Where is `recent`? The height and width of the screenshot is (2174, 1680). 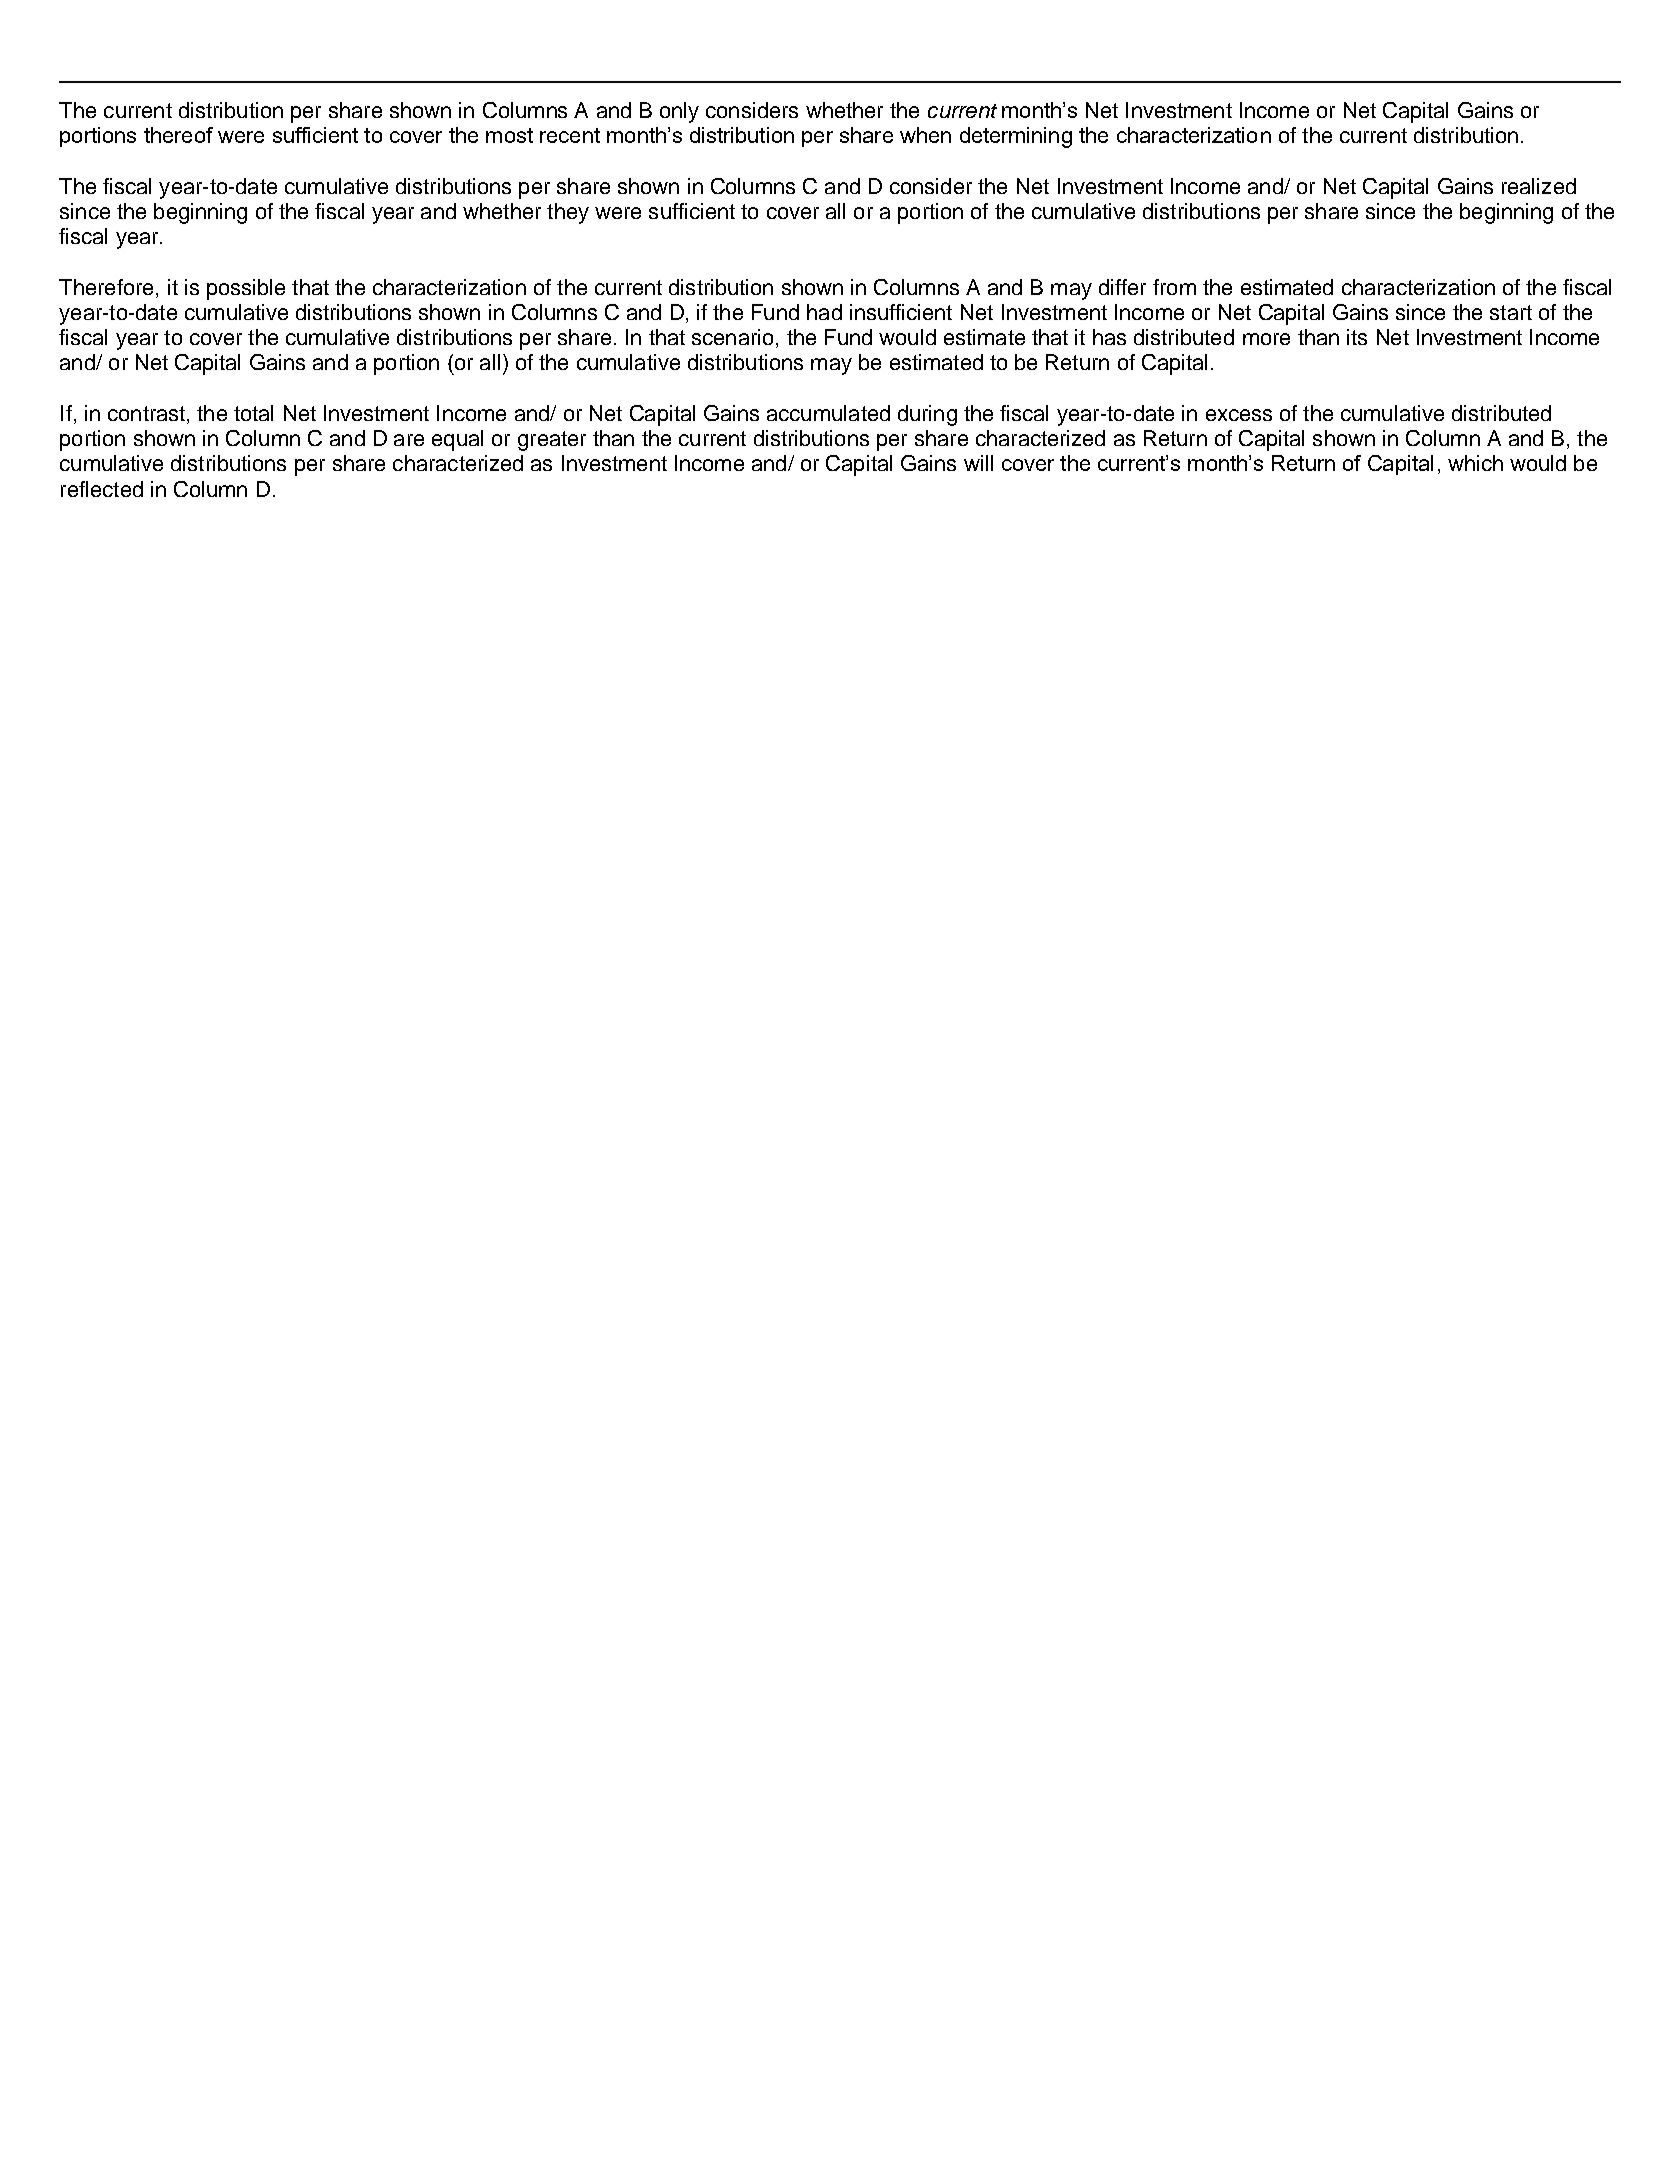 recent is located at coordinates (570, 135).
